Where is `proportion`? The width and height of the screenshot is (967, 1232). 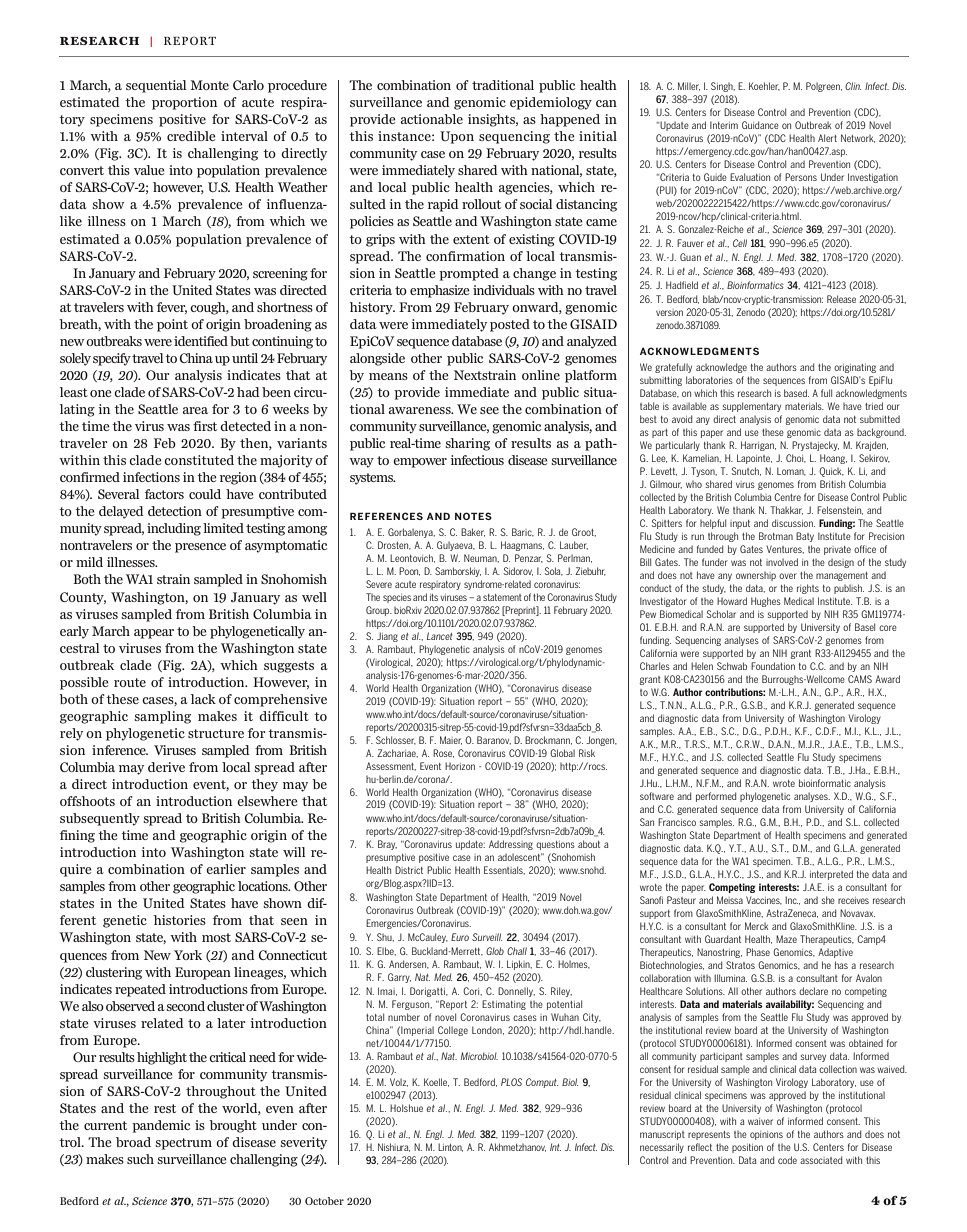 proportion is located at coordinates (184, 103).
